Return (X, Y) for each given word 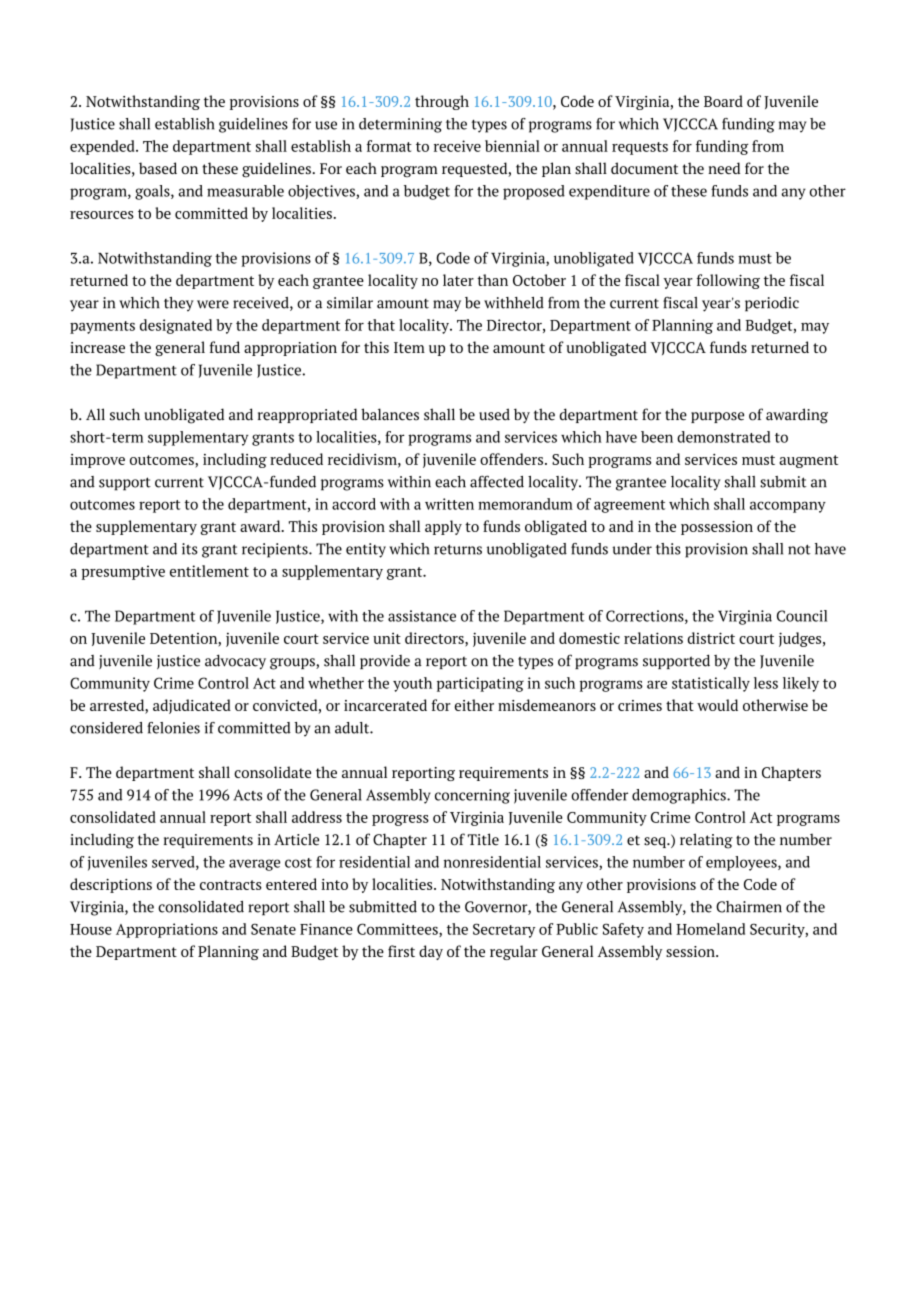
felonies (173, 728)
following (728, 281)
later (458, 280)
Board (723, 101)
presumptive (123, 572)
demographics (680, 796)
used (494, 414)
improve (97, 461)
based (158, 168)
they (179, 304)
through (442, 102)
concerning (472, 796)
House (91, 929)
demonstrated (723, 437)
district (711, 638)
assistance (422, 616)
